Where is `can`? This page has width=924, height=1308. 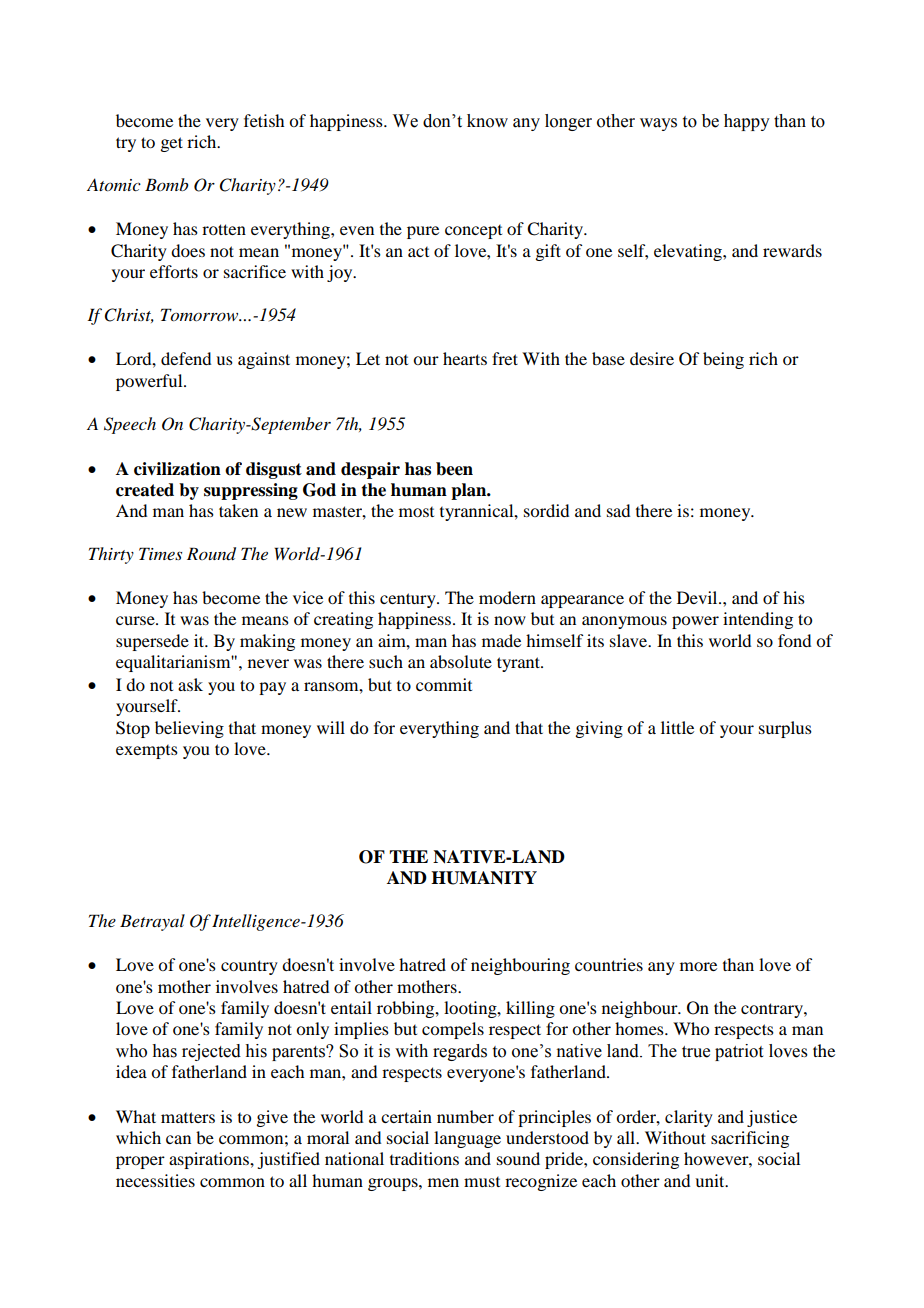
can is located at coordinates (178, 1139).
